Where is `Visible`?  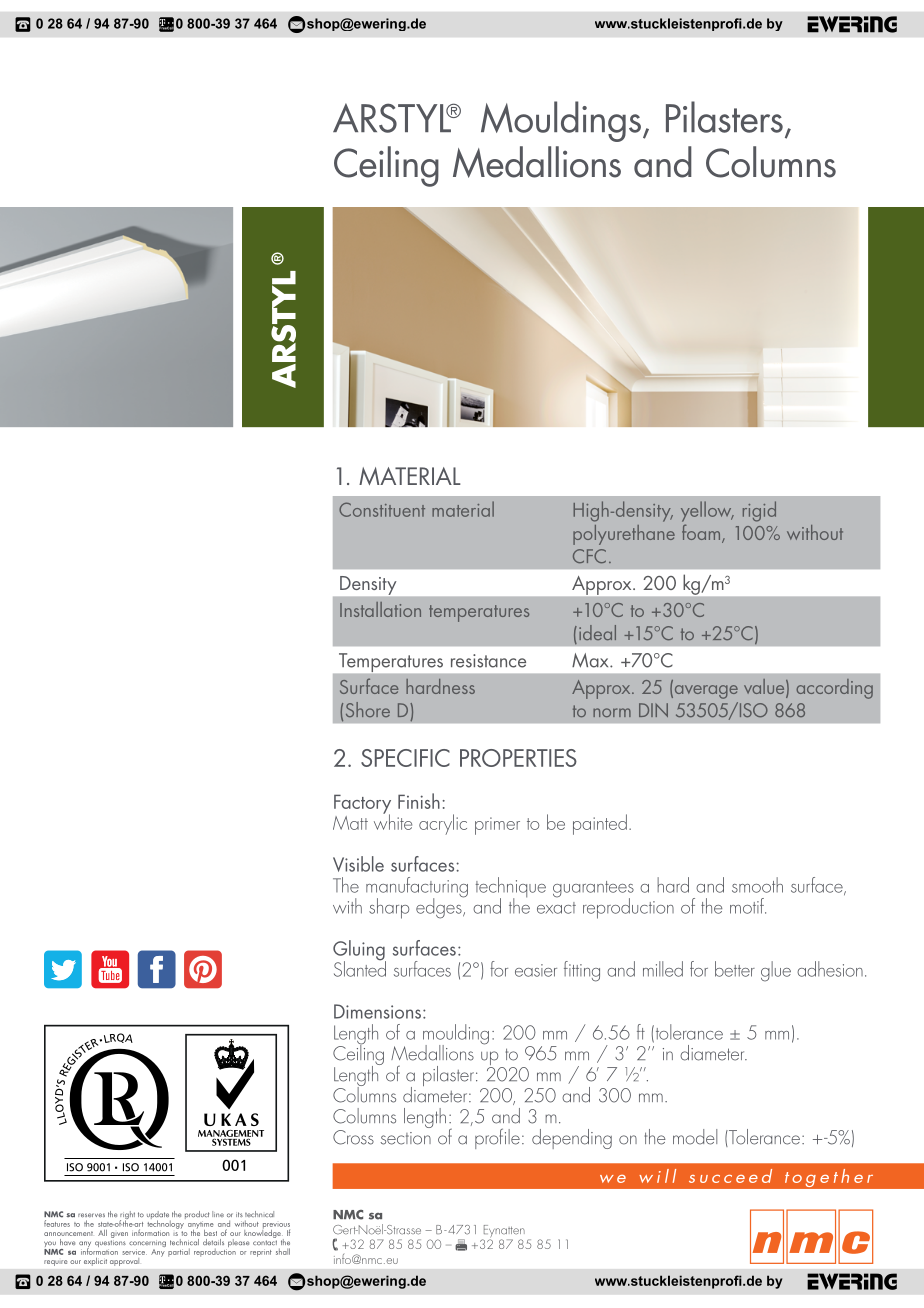
Visible is located at coordinates (358, 864).
